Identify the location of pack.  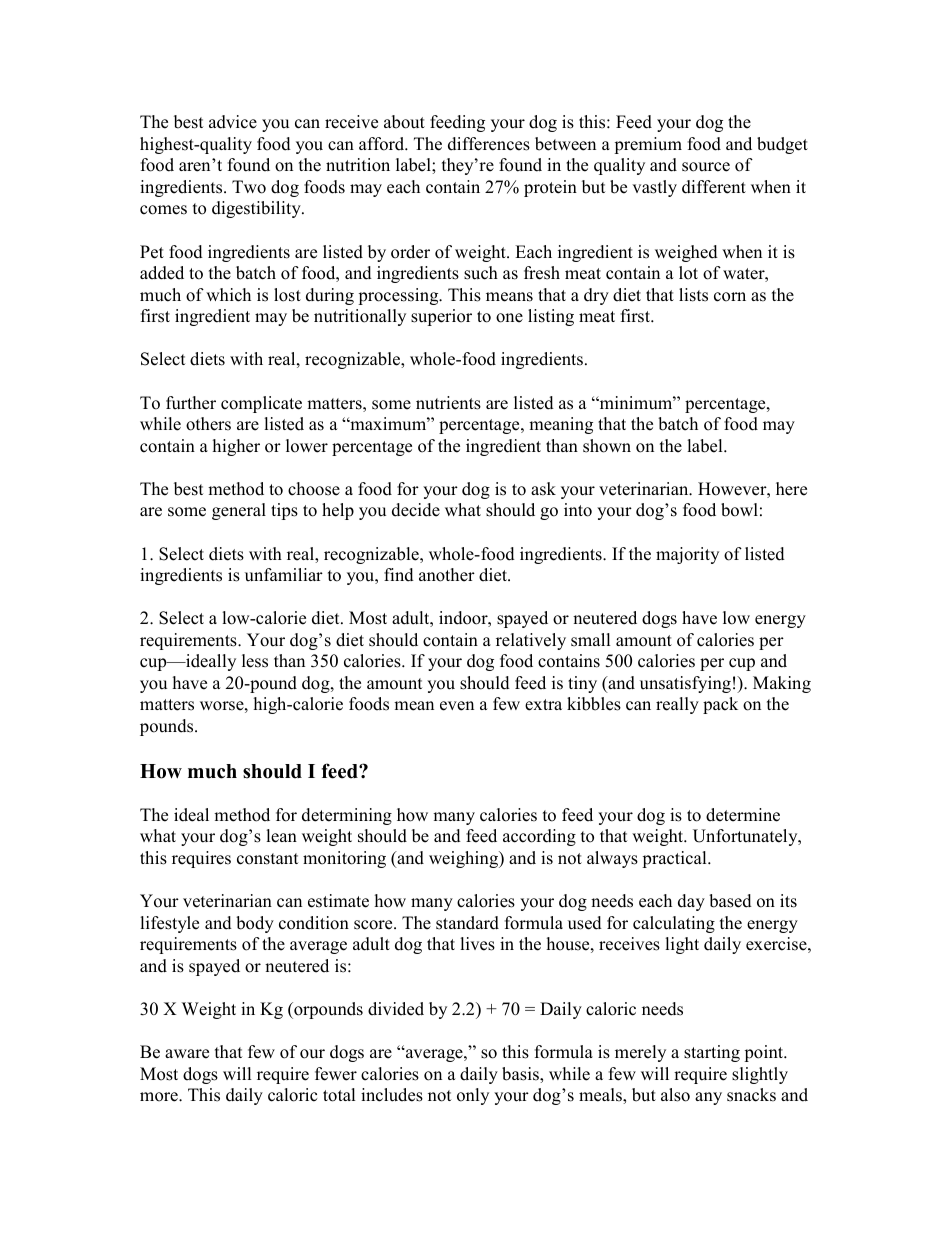
(720, 705).
